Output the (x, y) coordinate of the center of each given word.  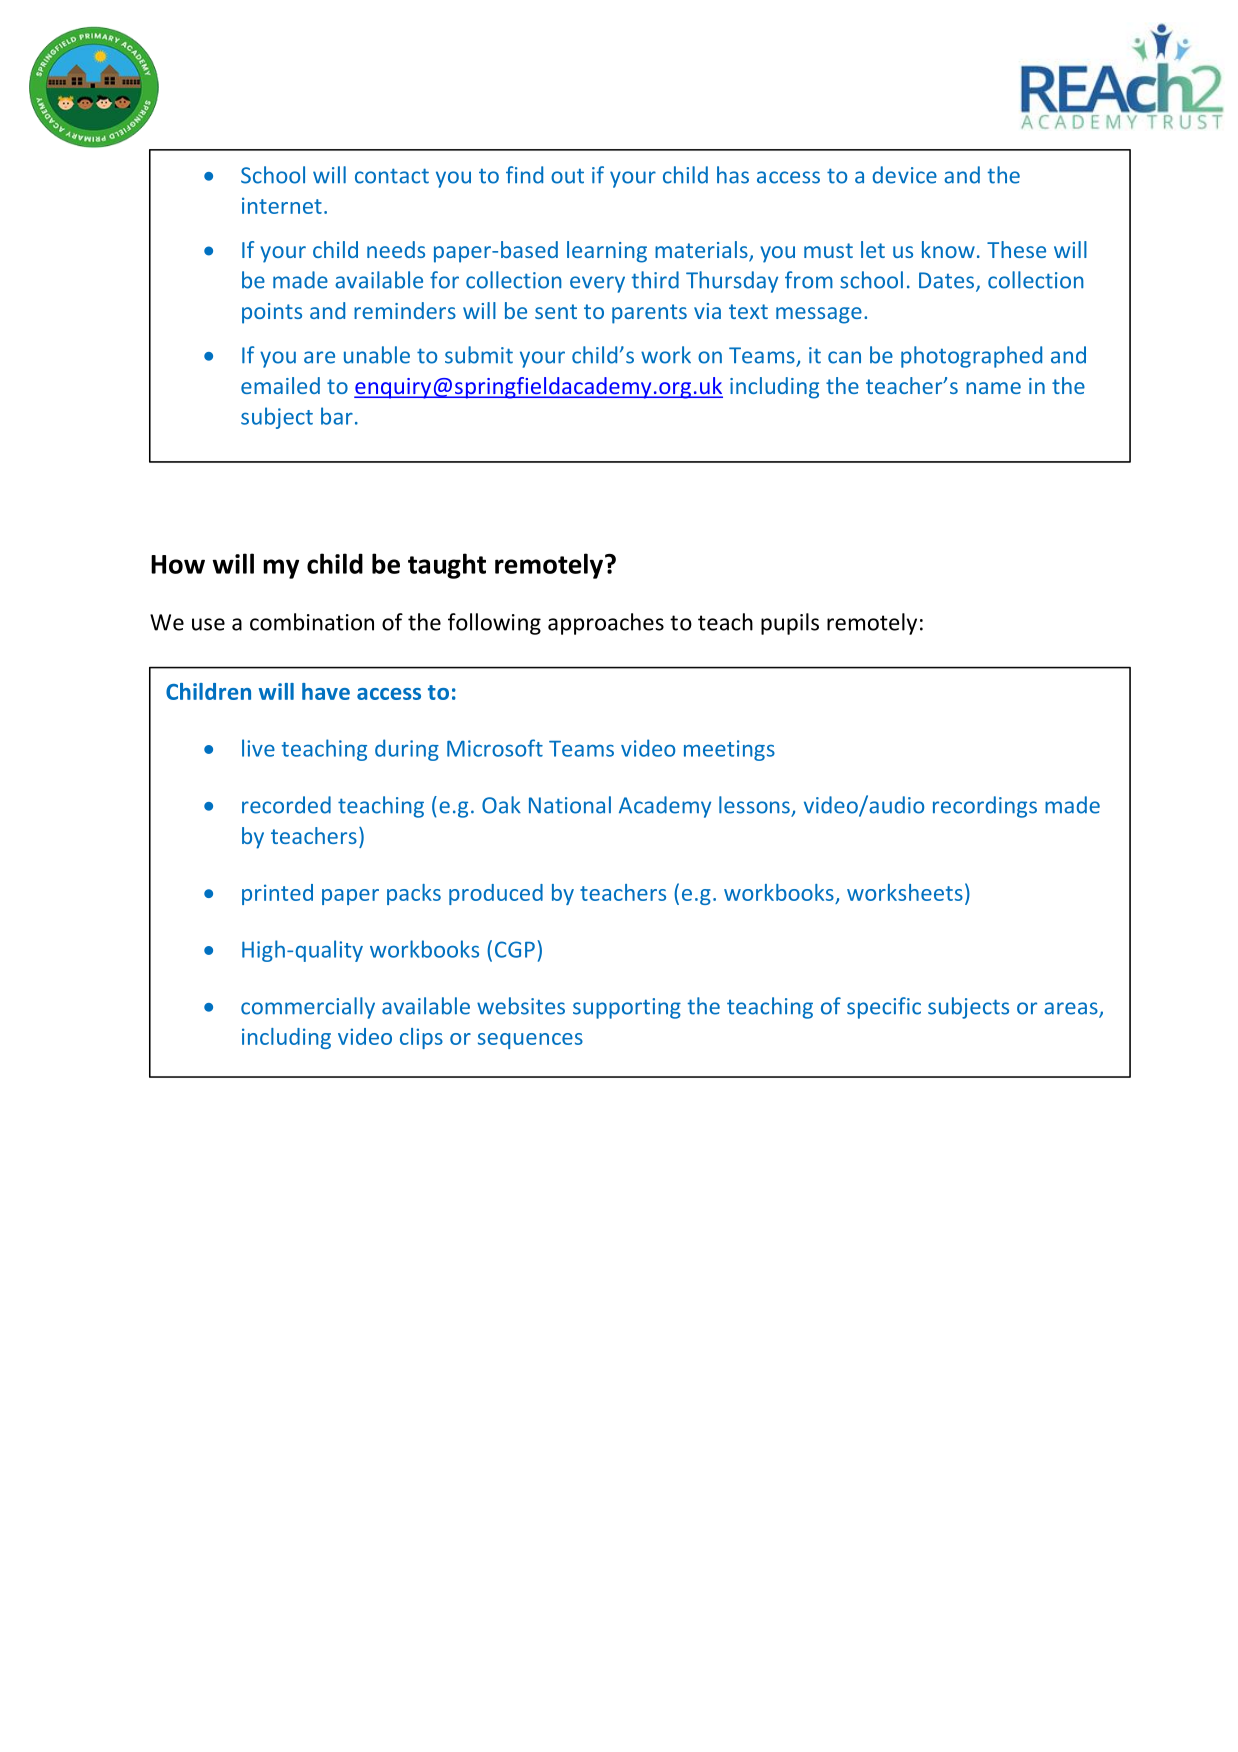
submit (479, 355)
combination (312, 622)
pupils (790, 624)
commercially (308, 1008)
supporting (627, 1008)
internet (282, 205)
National (570, 805)
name (993, 388)
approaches (606, 624)
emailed (280, 385)
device (905, 175)
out (567, 176)
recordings (985, 807)
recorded (286, 805)
